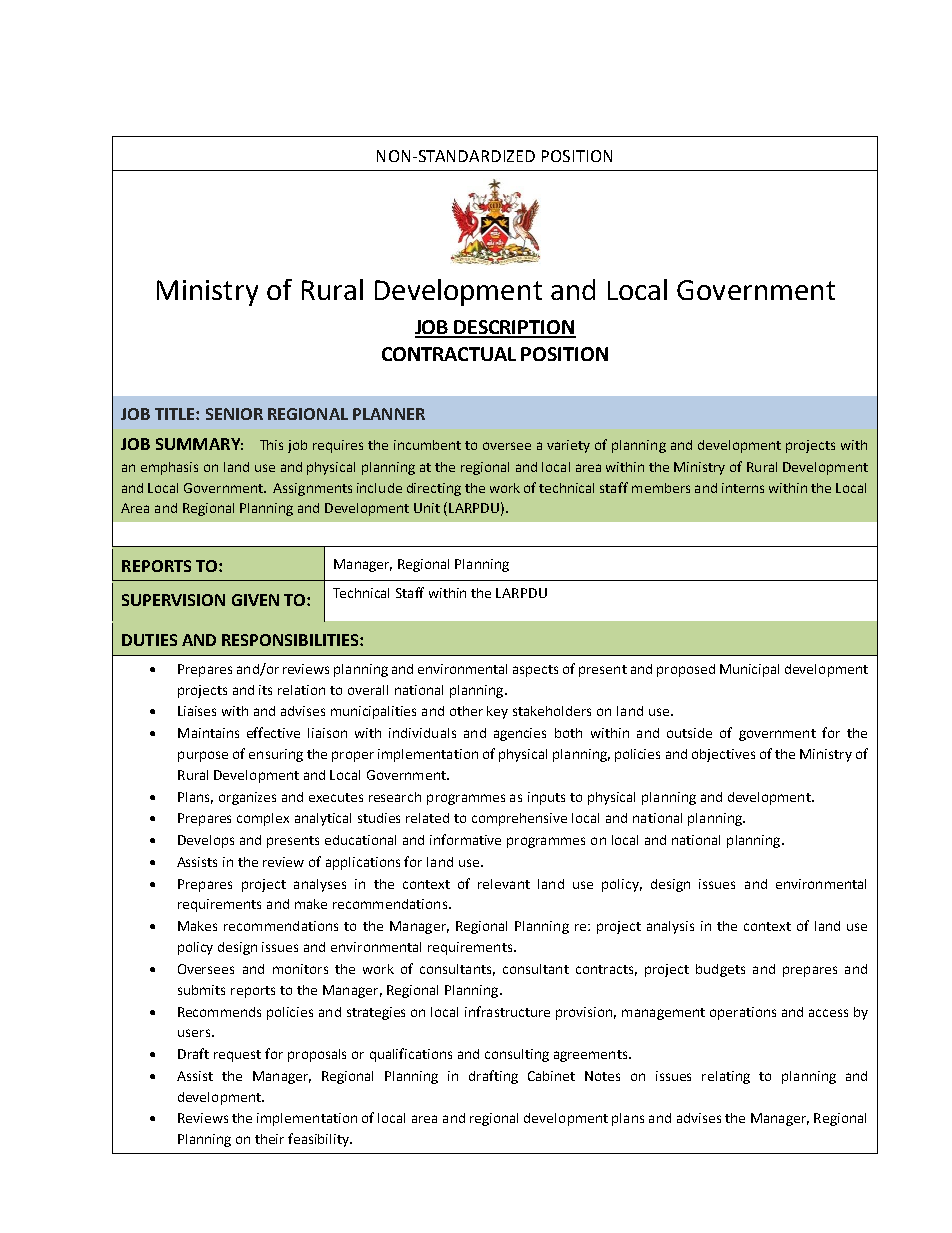  What do you see at coordinates (234, 414) in the screenshot?
I see `SENIOR` at bounding box center [234, 414].
